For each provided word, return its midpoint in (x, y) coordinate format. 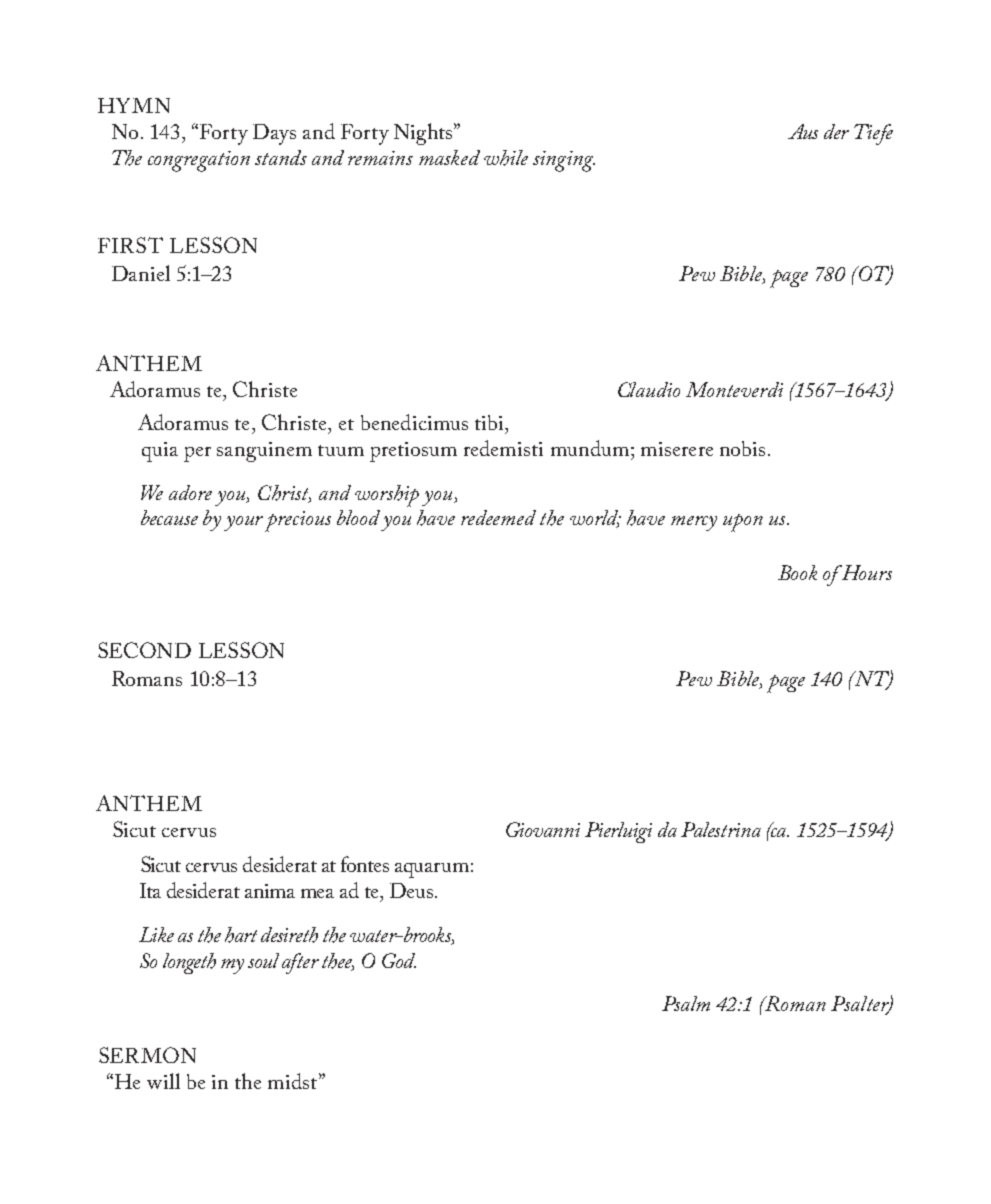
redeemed (498, 517)
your (243, 523)
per (197, 454)
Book (797, 572)
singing (564, 161)
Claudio (649, 389)
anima (270, 891)
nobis (742, 448)
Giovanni (543, 829)
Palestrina (721, 829)
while (506, 158)
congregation (199, 161)
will (163, 1081)
